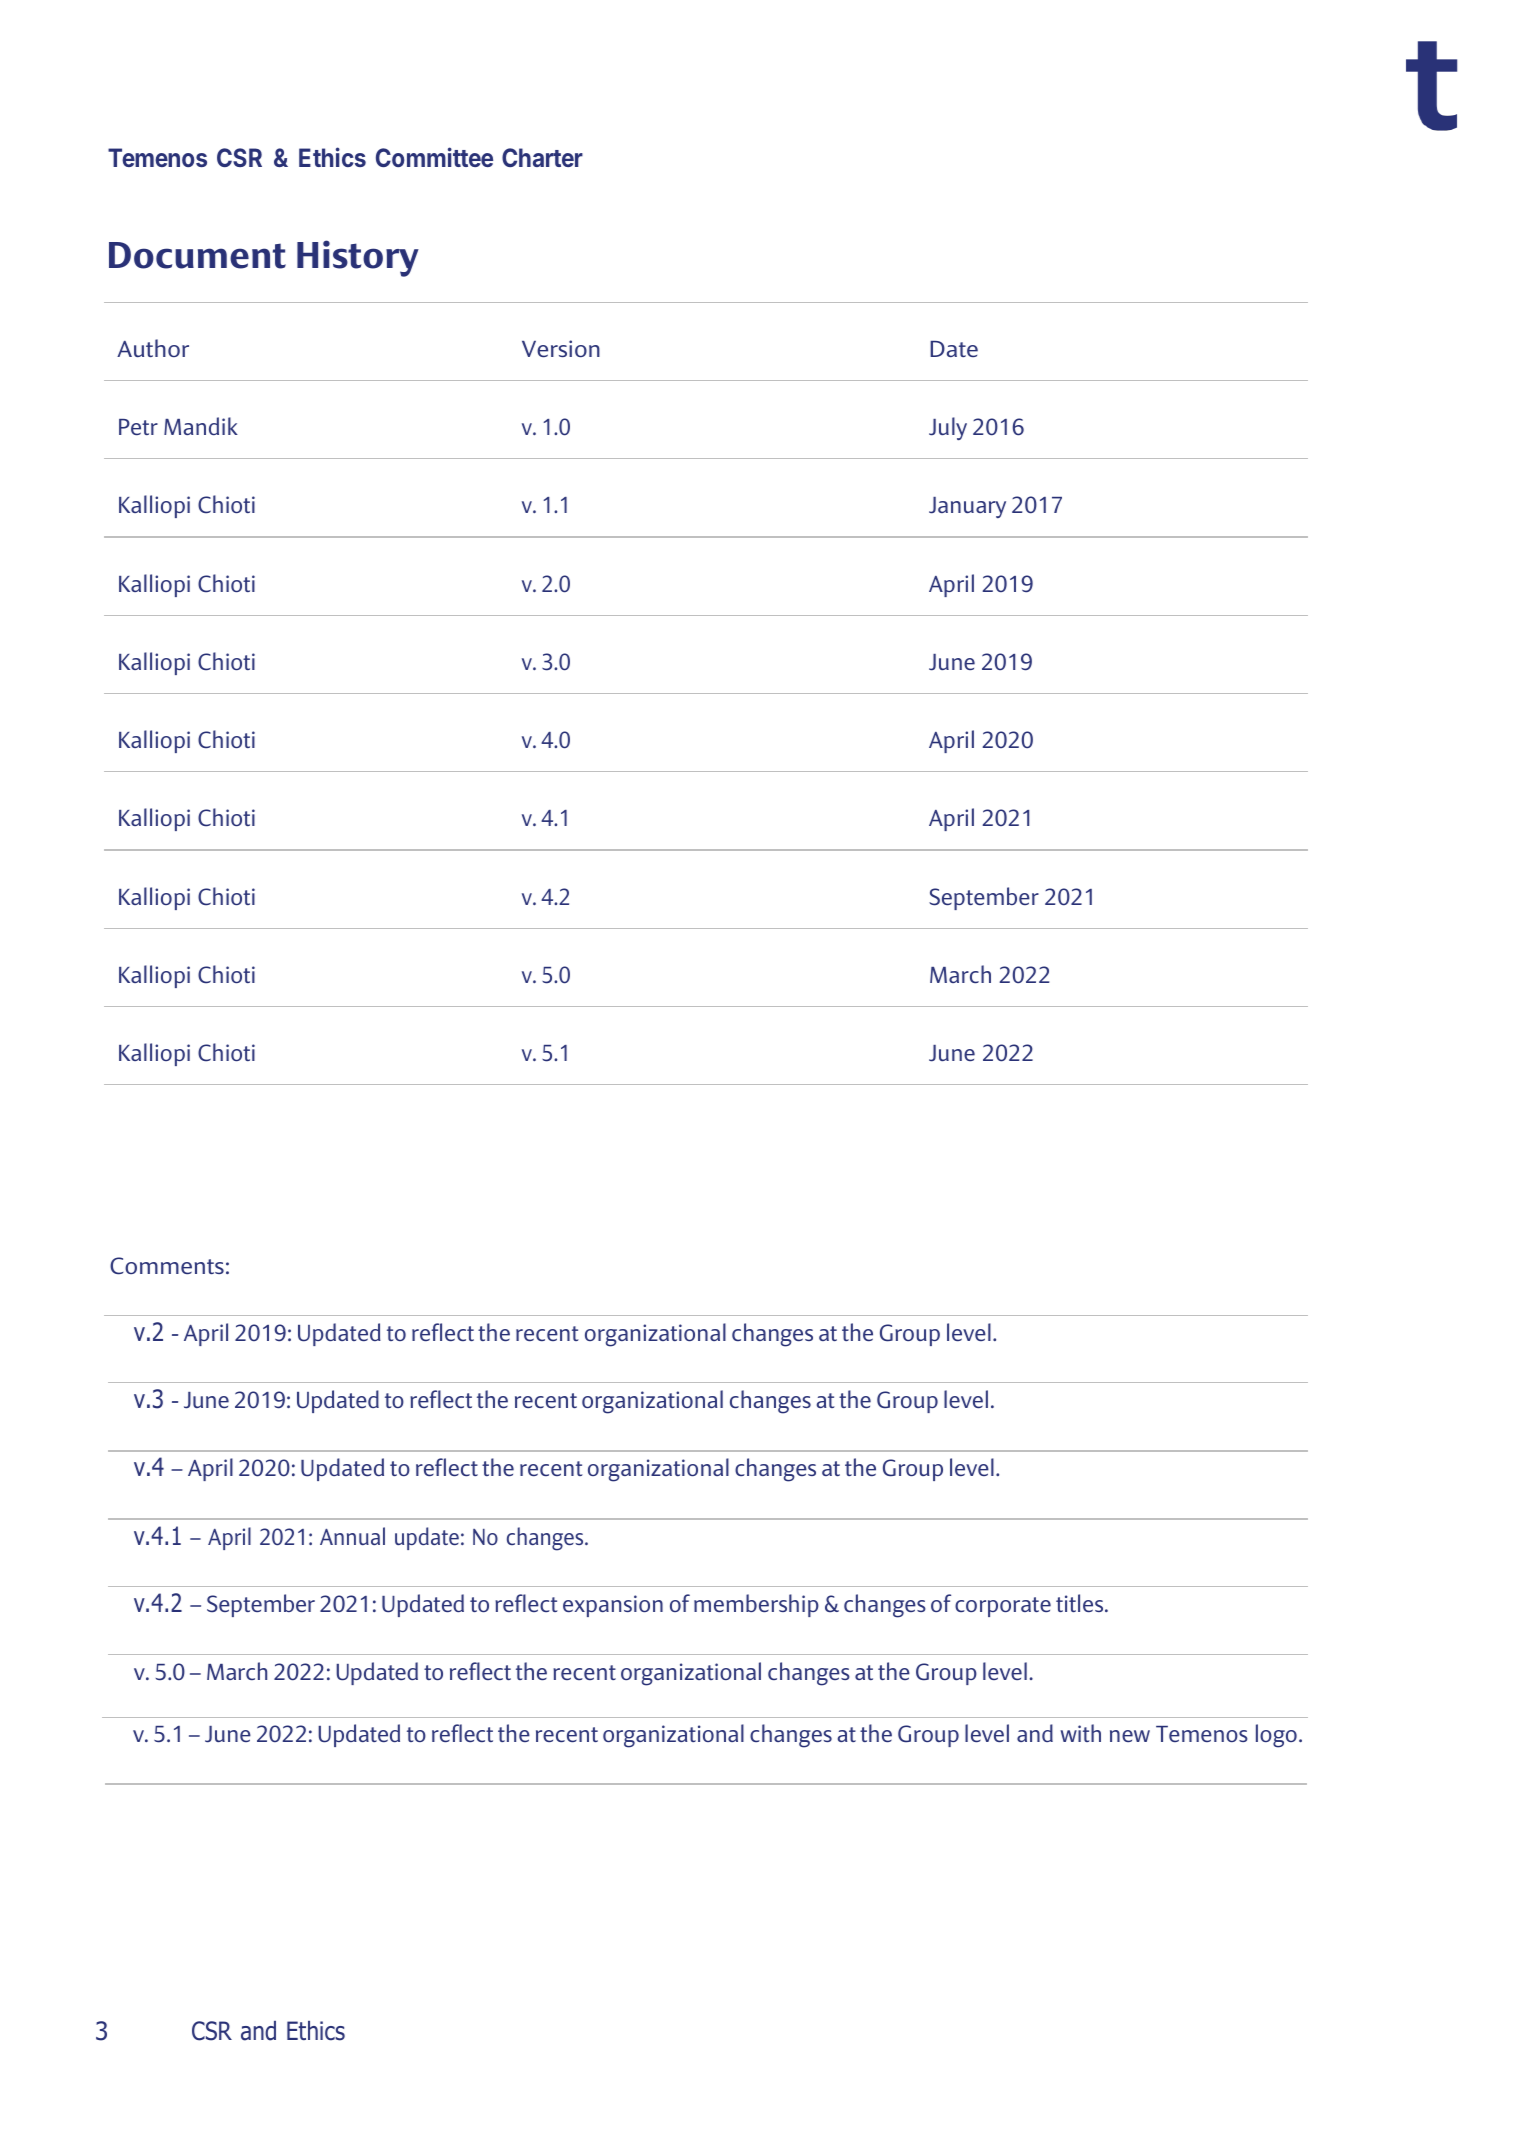 The height and width of the screenshot is (2140, 1514). Describe the element at coordinates (948, 428) in the screenshot. I see `July` at that location.
